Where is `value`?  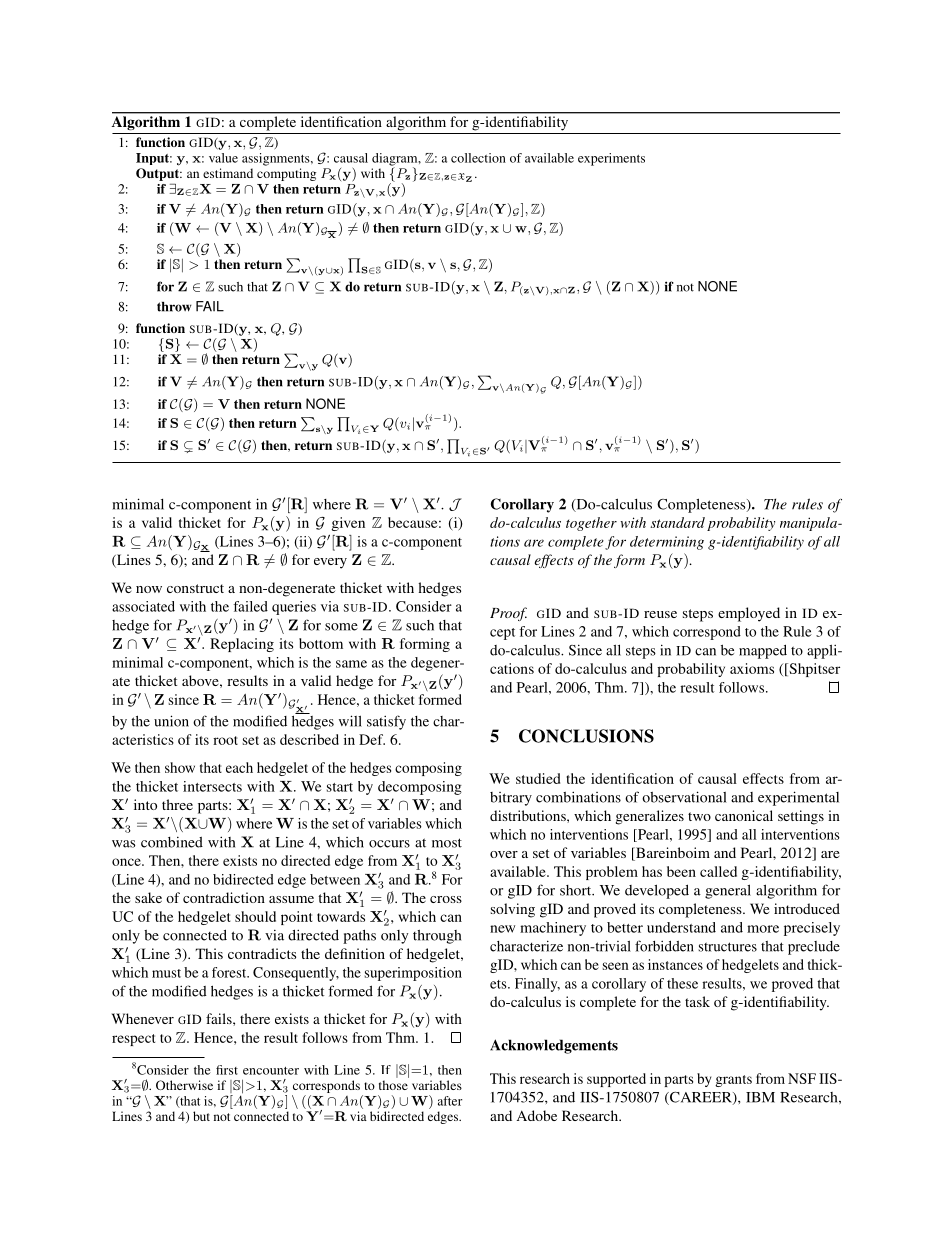
value is located at coordinates (223, 158).
